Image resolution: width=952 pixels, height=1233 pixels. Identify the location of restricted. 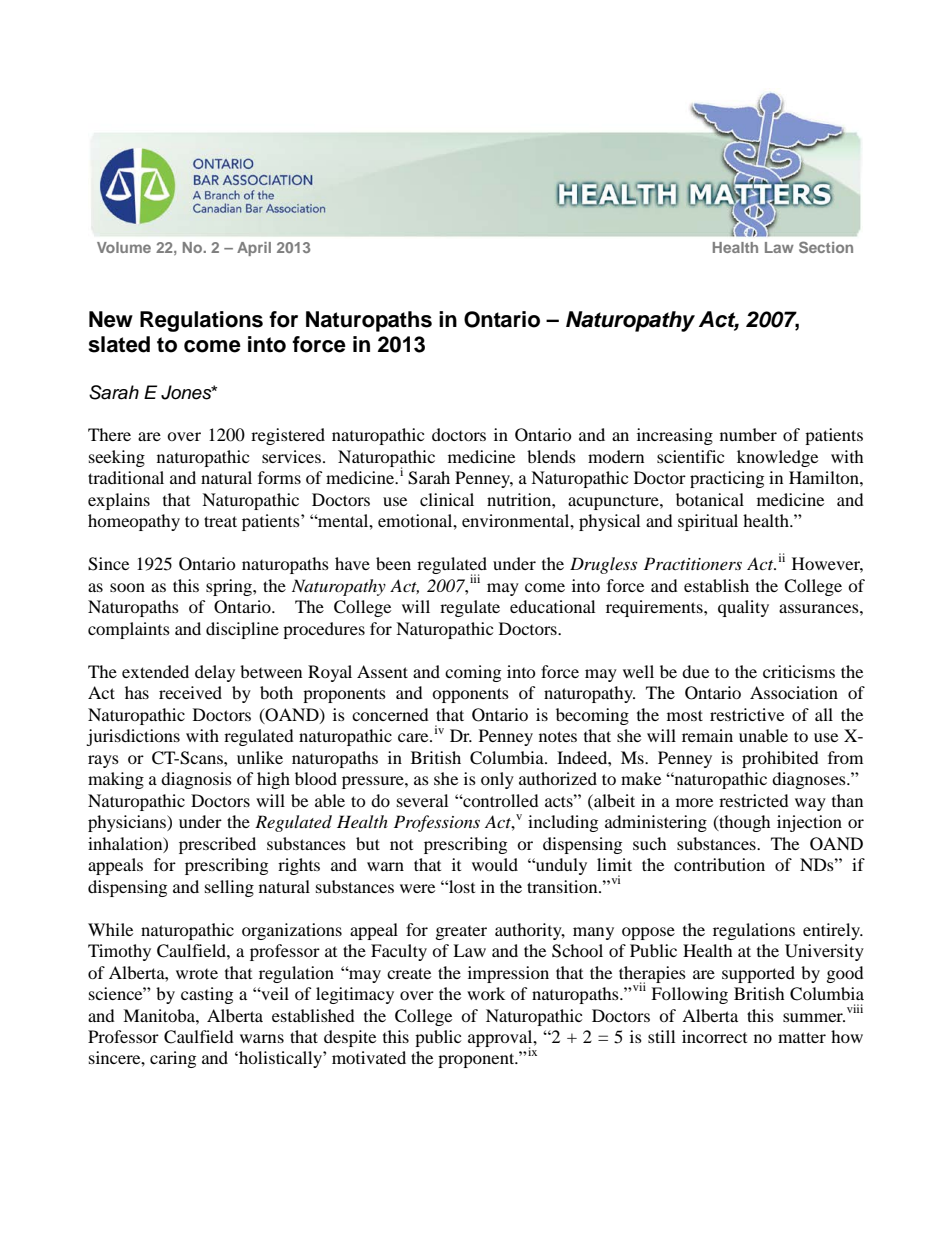
(754, 800).
